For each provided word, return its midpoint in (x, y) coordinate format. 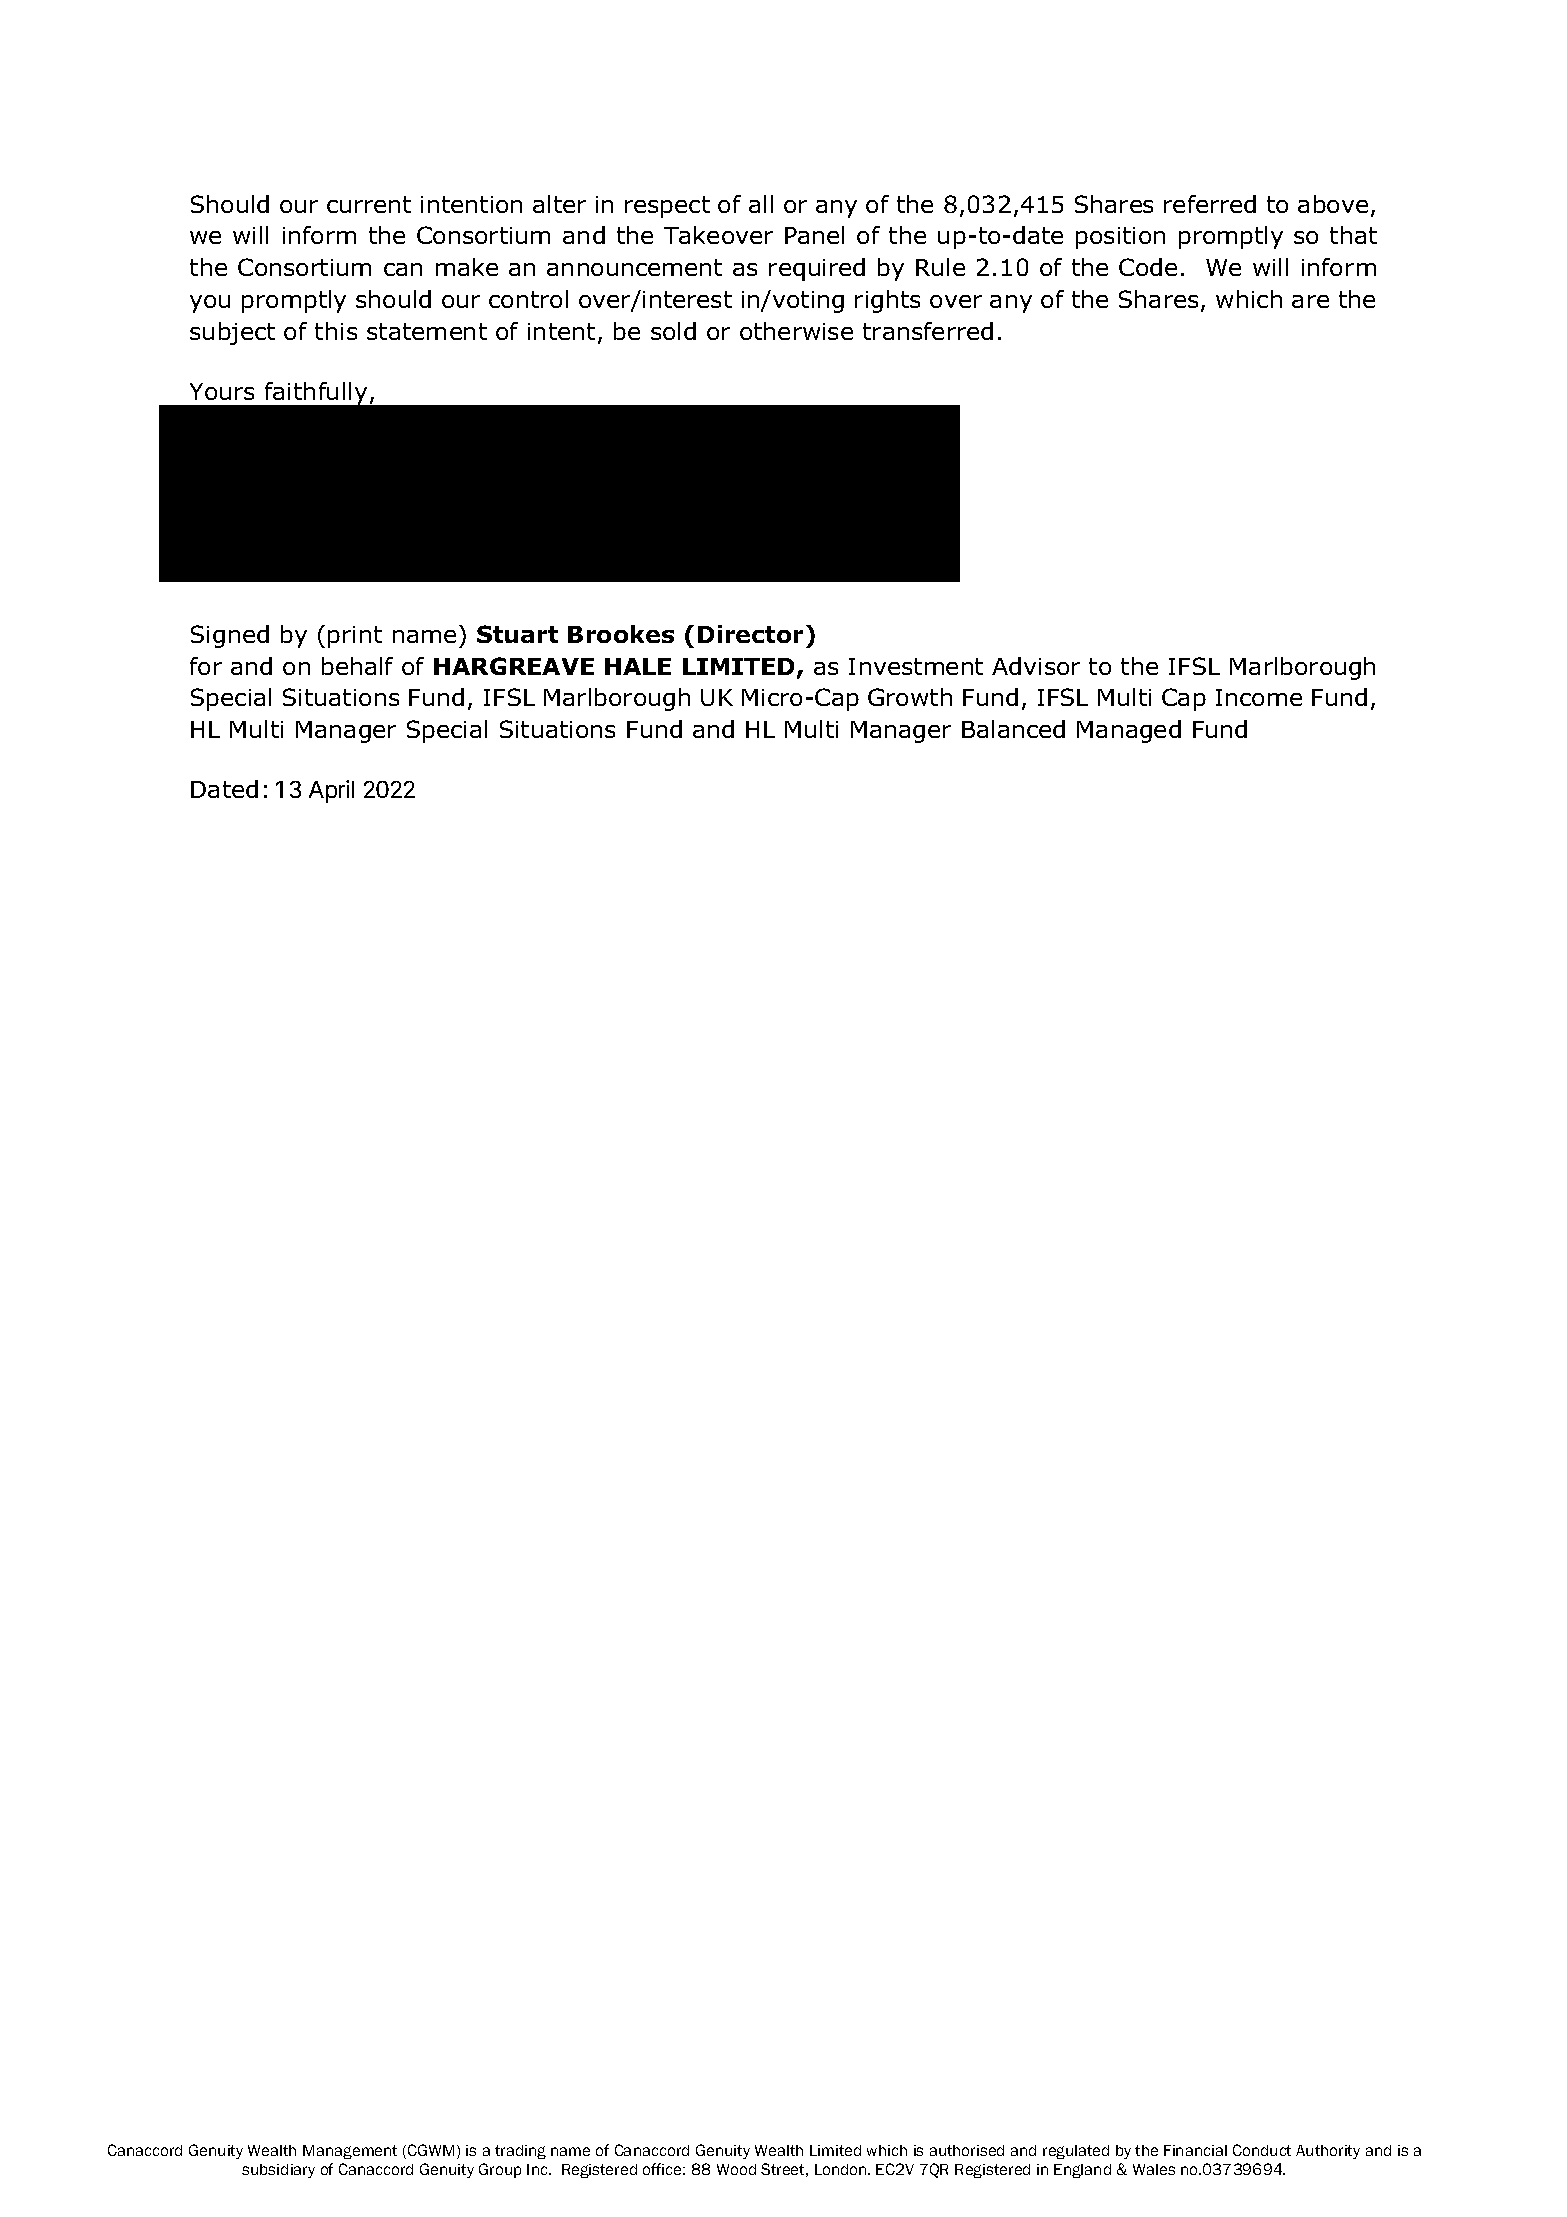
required (817, 269)
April (331, 791)
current (369, 204)
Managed (1129, 731)
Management (350, 2152)
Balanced (1013, 729)
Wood (736, 2169)
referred (1210, 204)
